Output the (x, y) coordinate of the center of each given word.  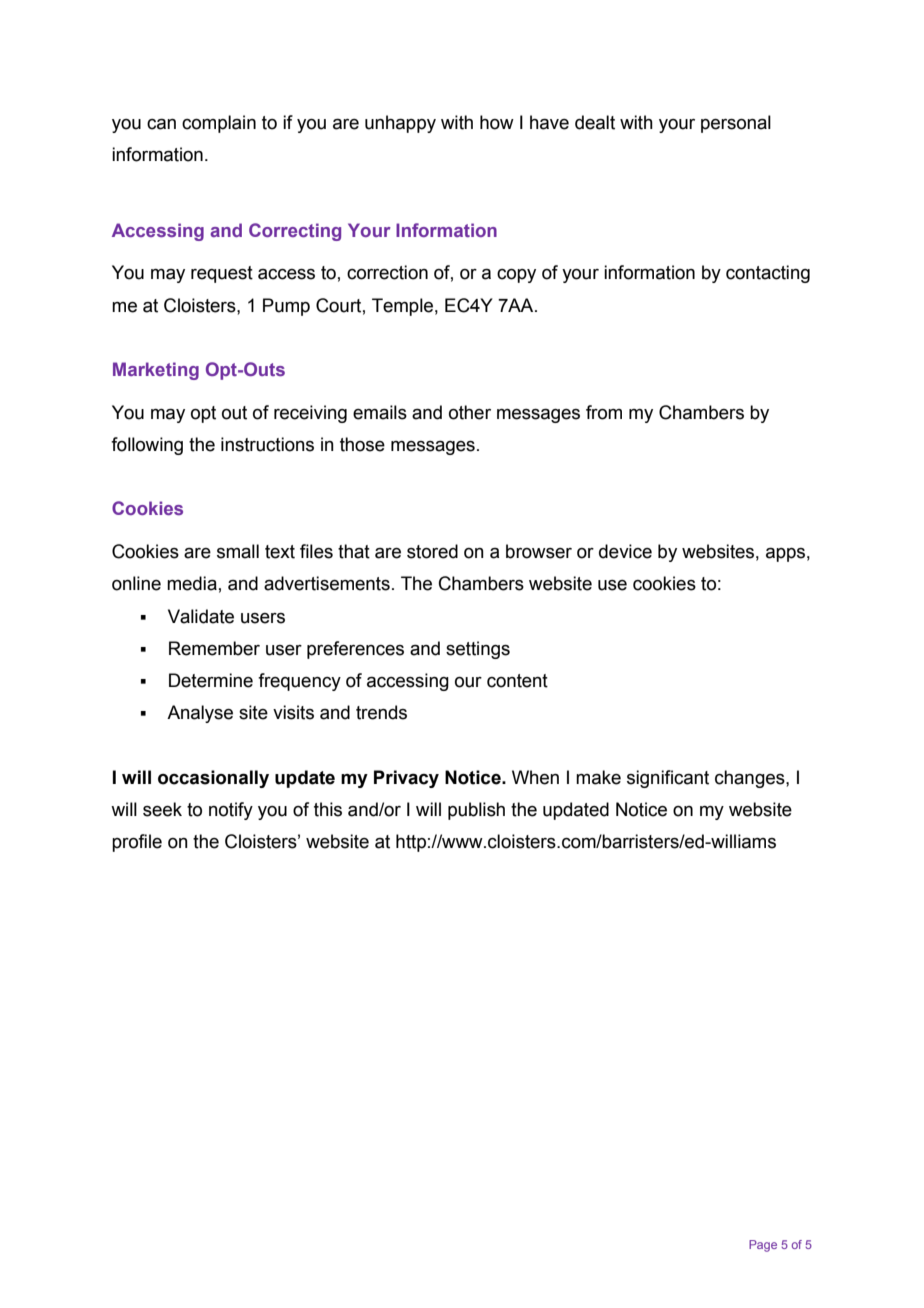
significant (668, 779)
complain (219, 124)
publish (476, 811)
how (497, 122)
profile (137, 843)
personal (736, 124)
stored (432, 551)
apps (785, 555)
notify (231, 811)
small (238, 551)
